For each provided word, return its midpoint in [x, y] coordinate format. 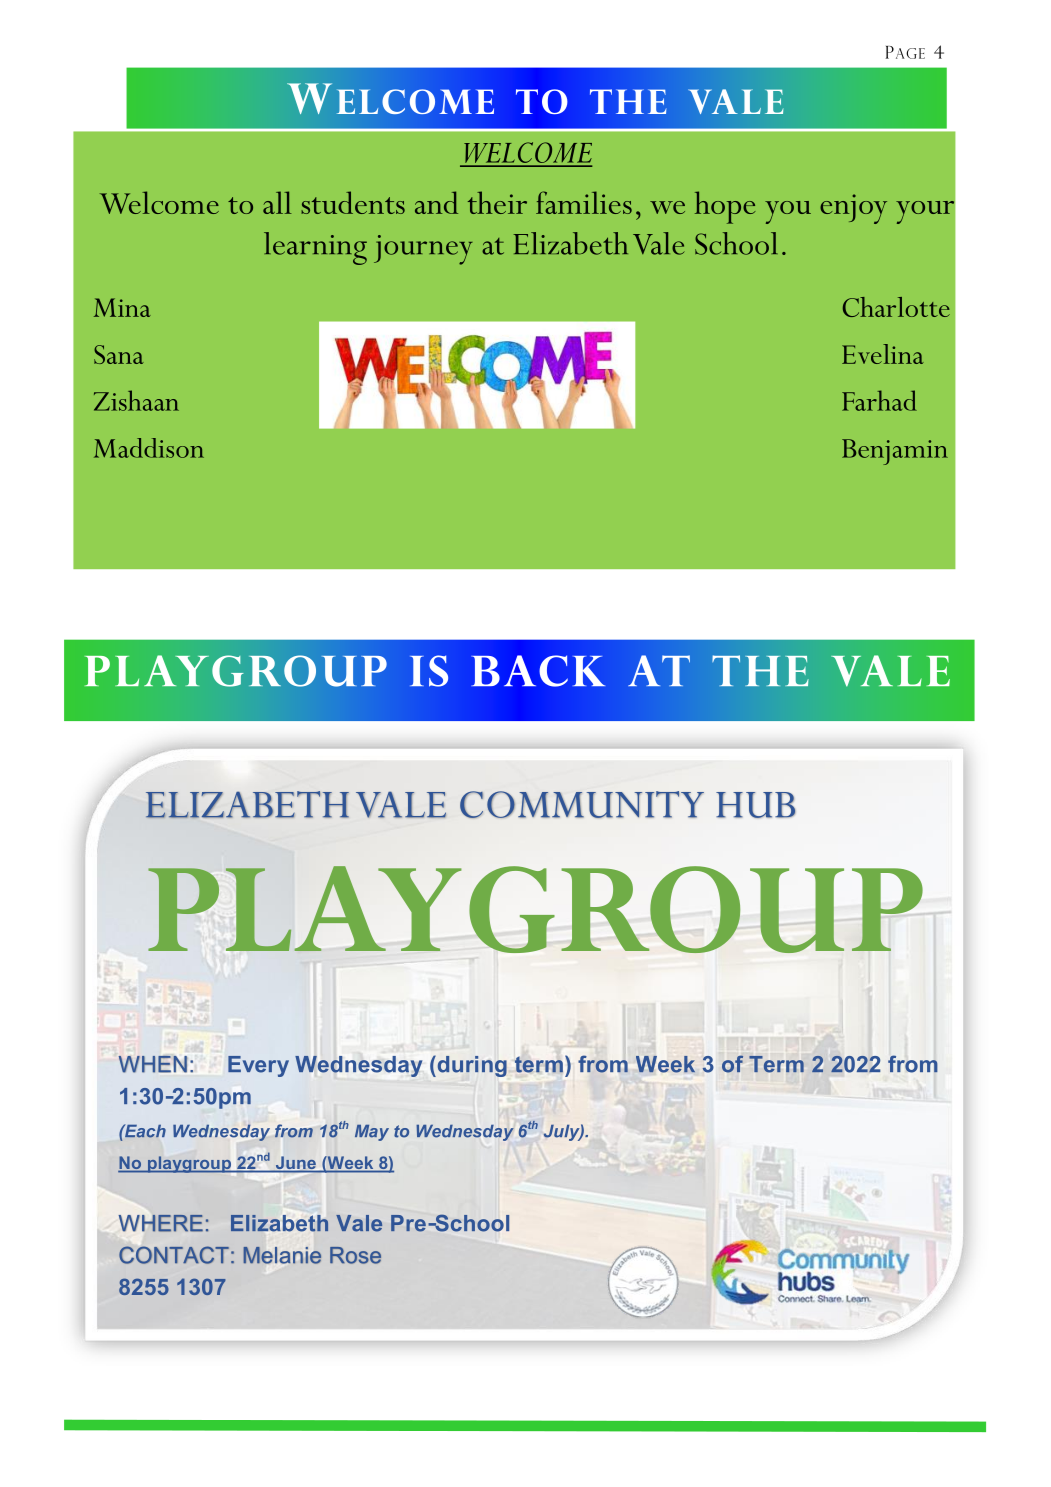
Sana [119, 354]
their [497, 202]
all [277, 202]
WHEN [153, 1064]
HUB [756, 805]
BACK [538, 671]
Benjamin [895, 452]
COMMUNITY [582, 804]
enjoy [853, 209]
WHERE [161, 1223]
